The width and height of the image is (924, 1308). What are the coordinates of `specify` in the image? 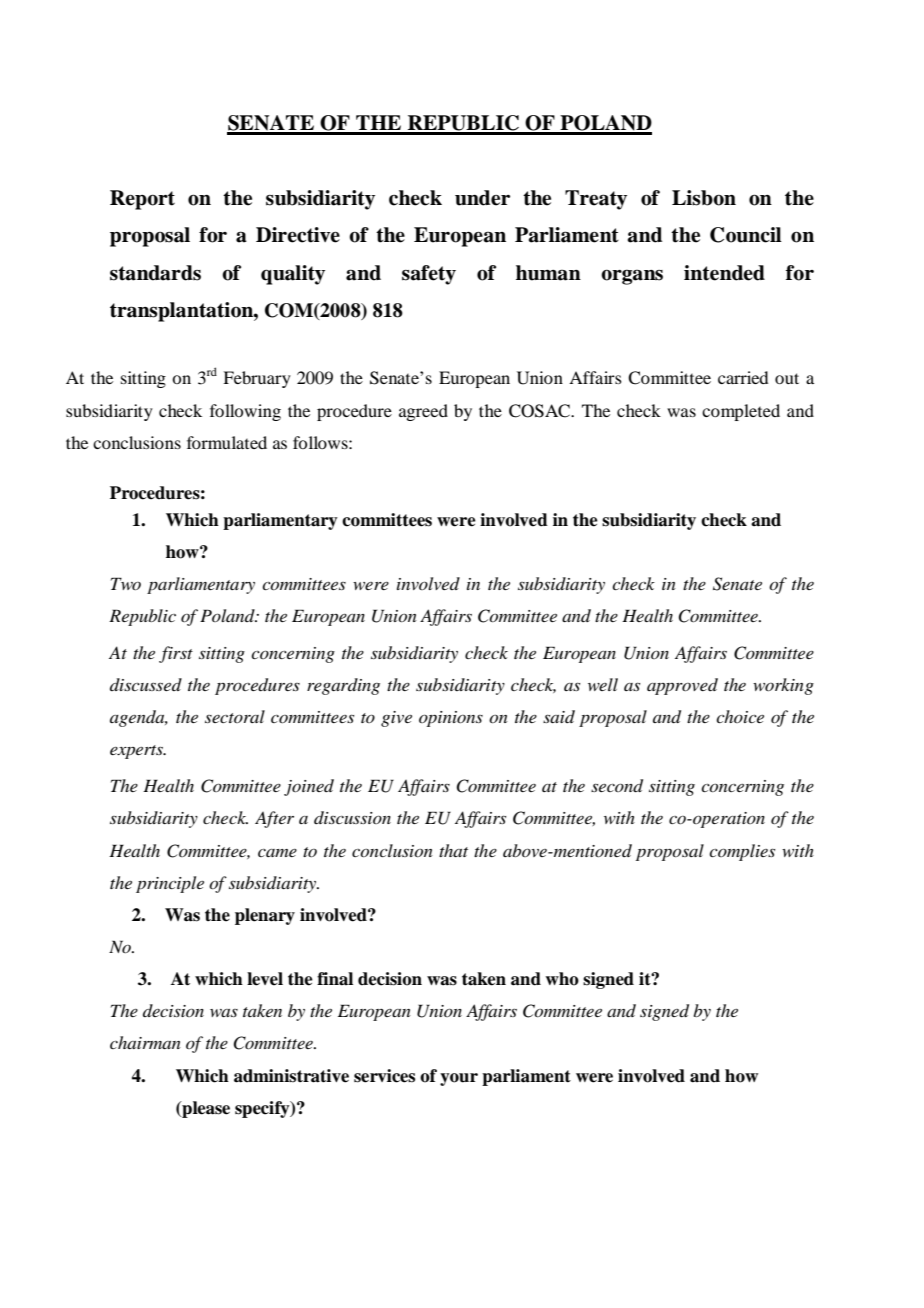 It's located at (263, 1109).
